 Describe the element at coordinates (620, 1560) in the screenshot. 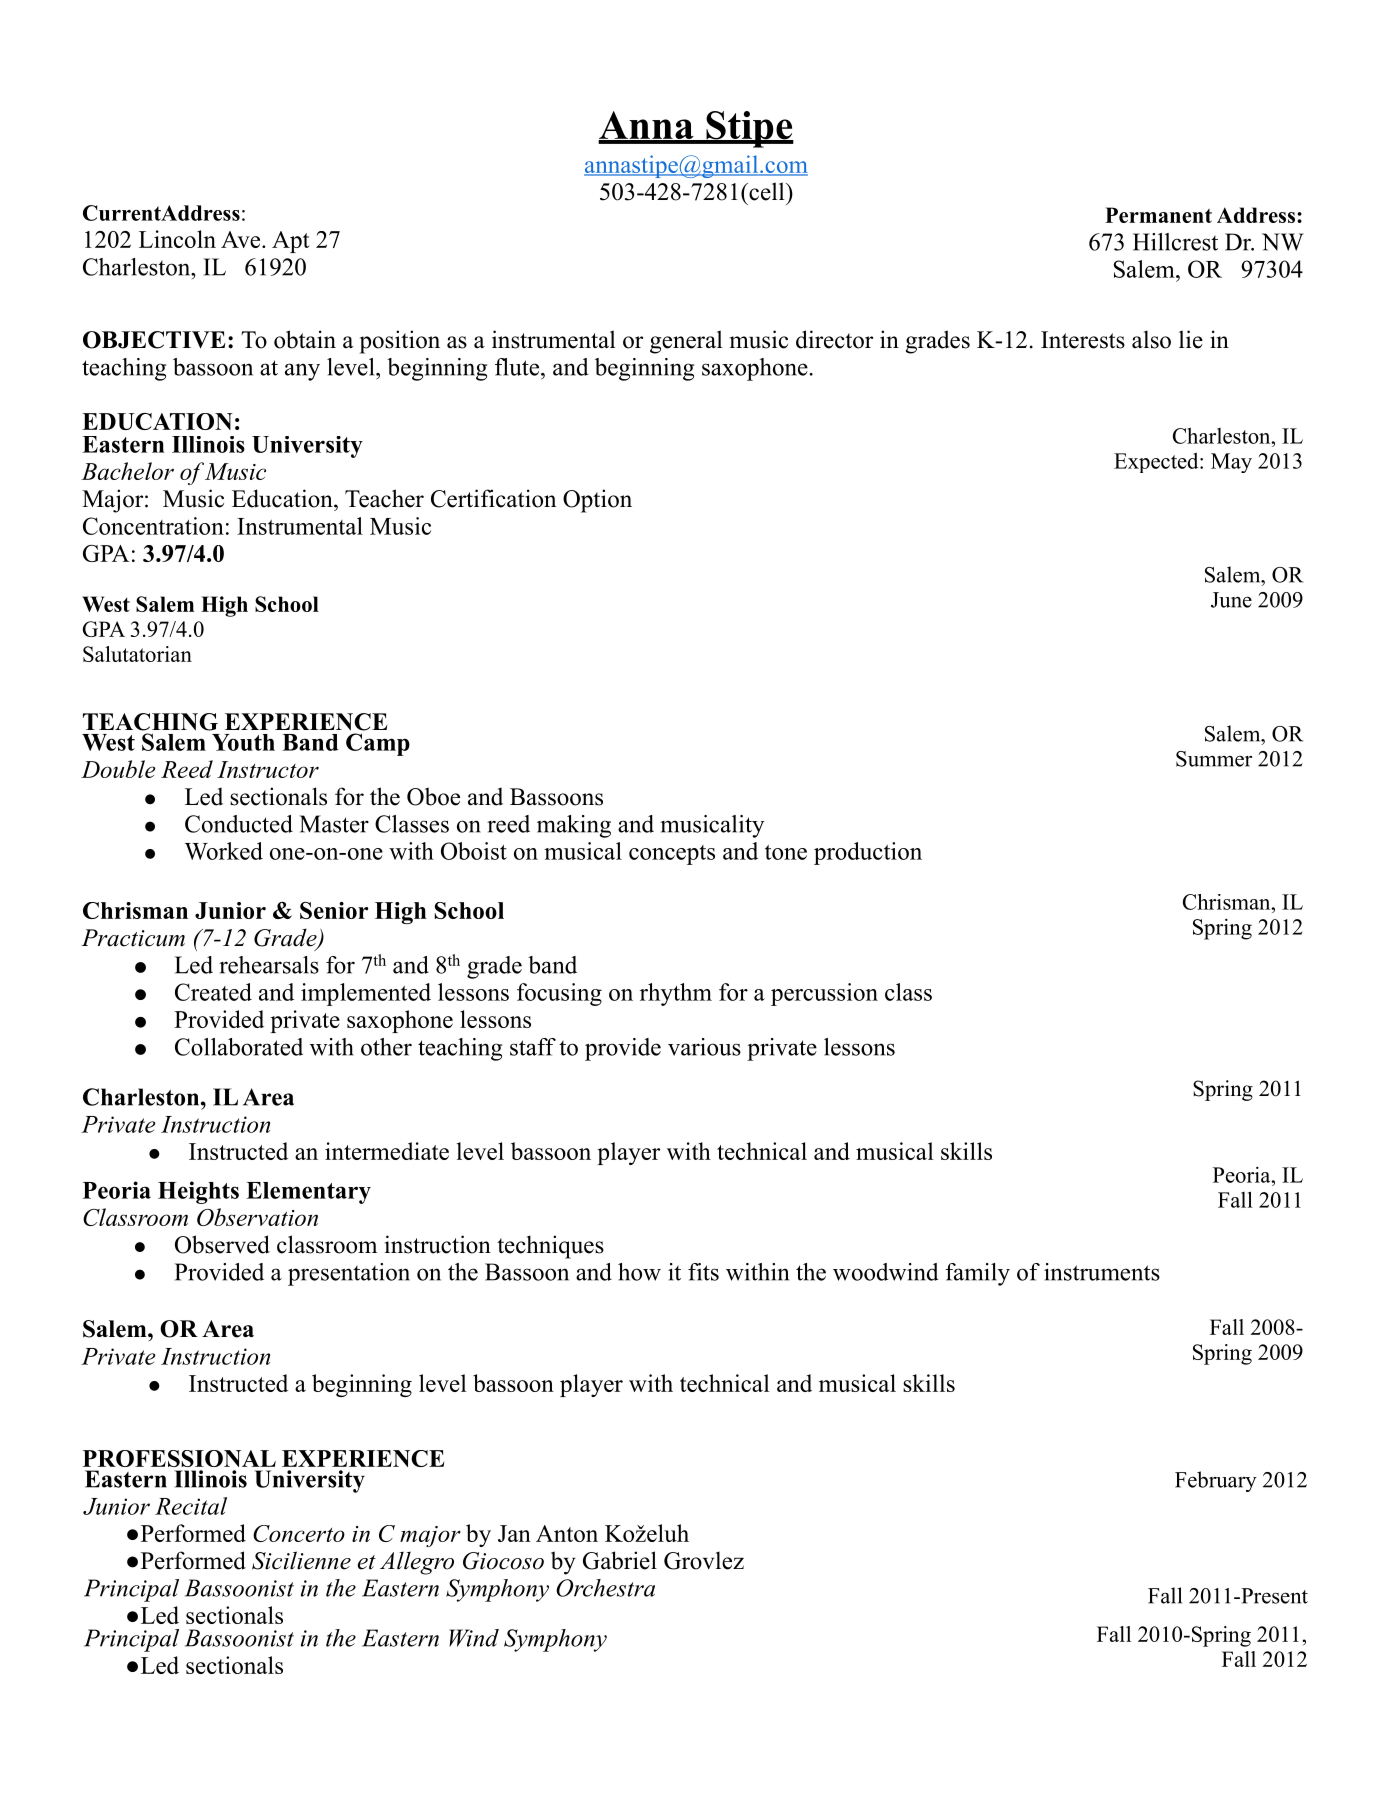

I see `Gabriel` at that location.
